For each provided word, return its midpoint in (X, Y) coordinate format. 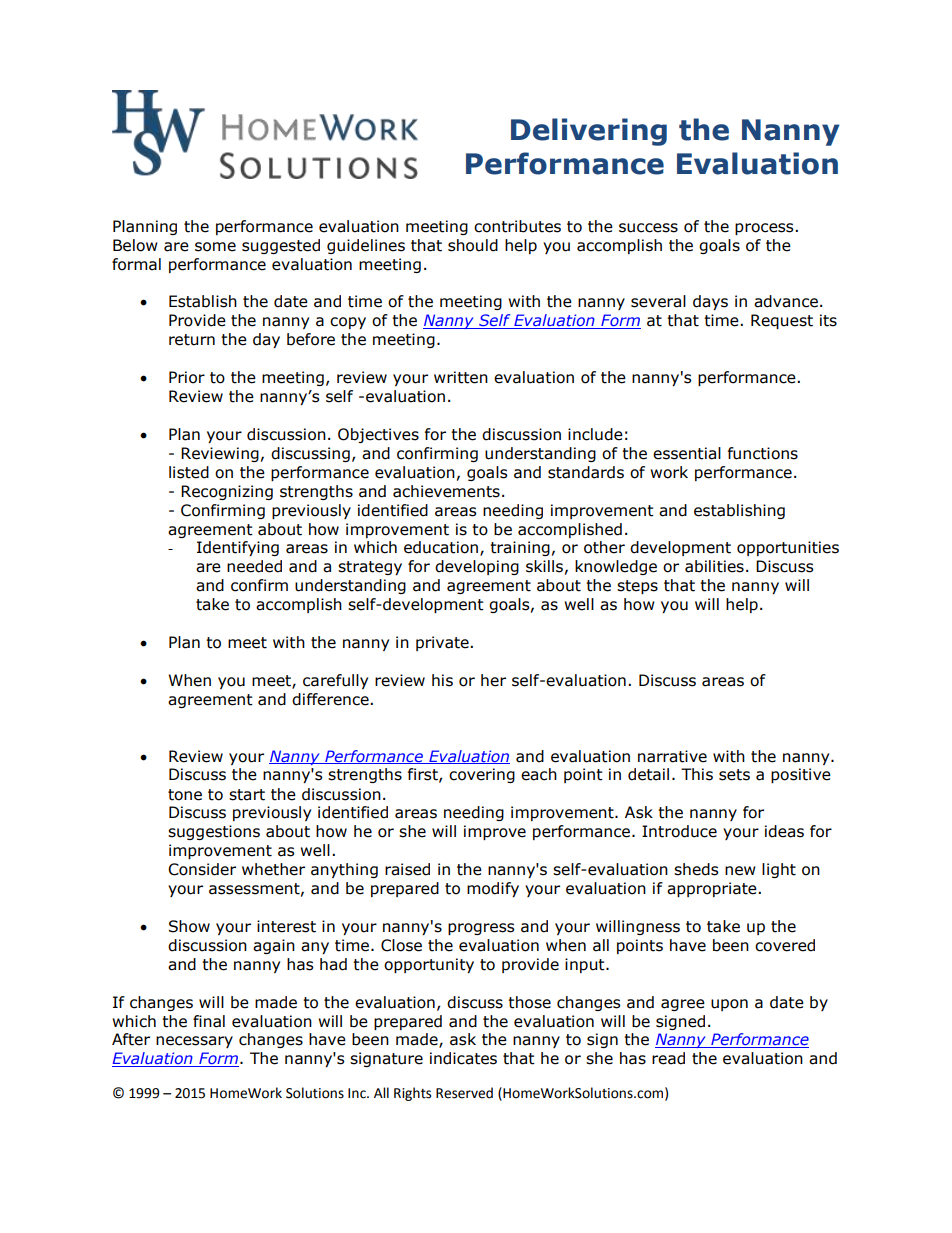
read (668, 1058)
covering (482, 775)
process (765, 229)
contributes (517, 226)
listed (189, 472)
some (215, 247)
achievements (446, 491)
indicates (463, 1058)
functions (763, 453)
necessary (194, 1042)
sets (734, 775)
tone (185, 795)
